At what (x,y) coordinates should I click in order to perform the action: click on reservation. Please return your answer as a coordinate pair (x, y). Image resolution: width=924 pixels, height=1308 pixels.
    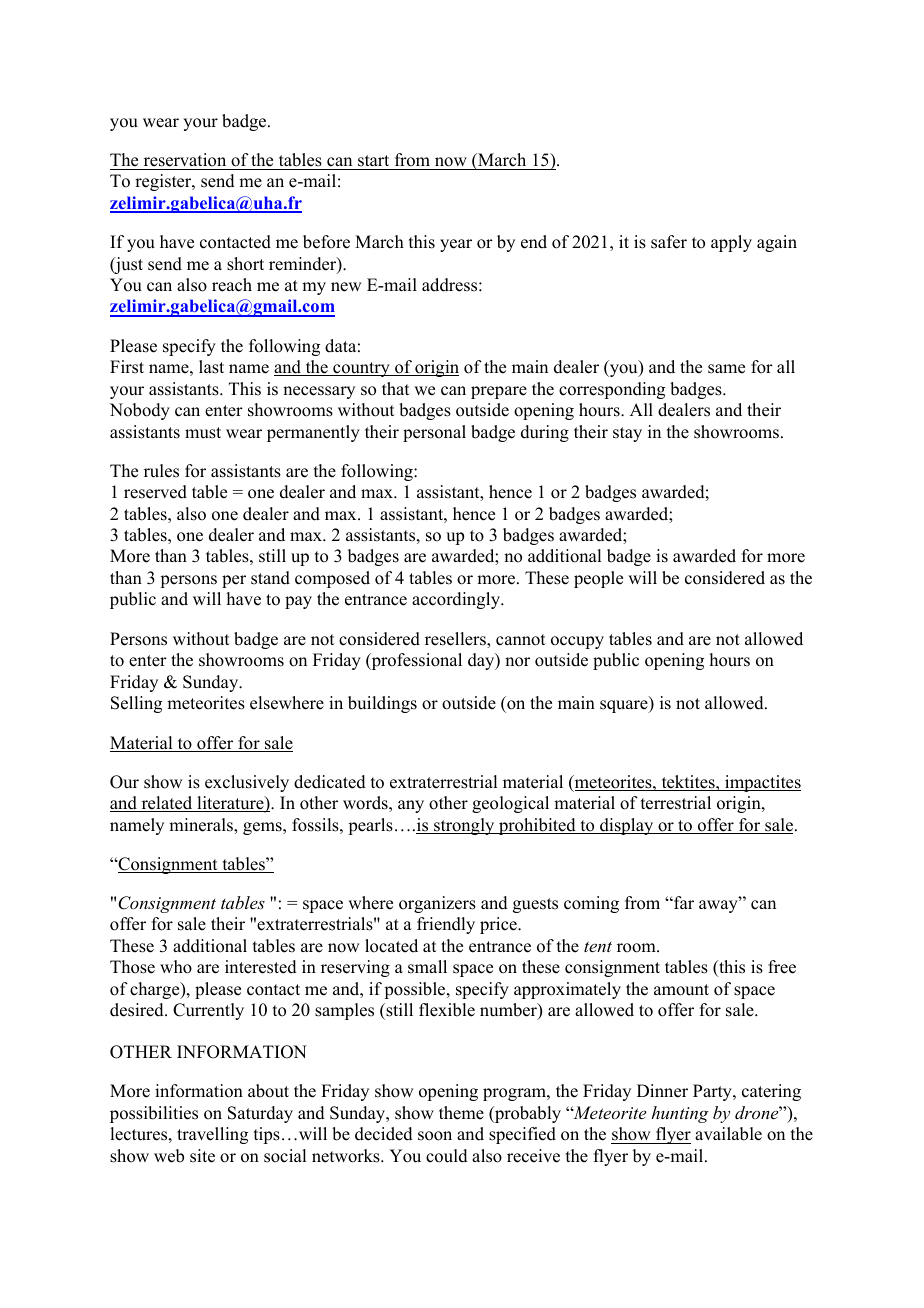
    Looking at the image, I should click on (185, 160).
